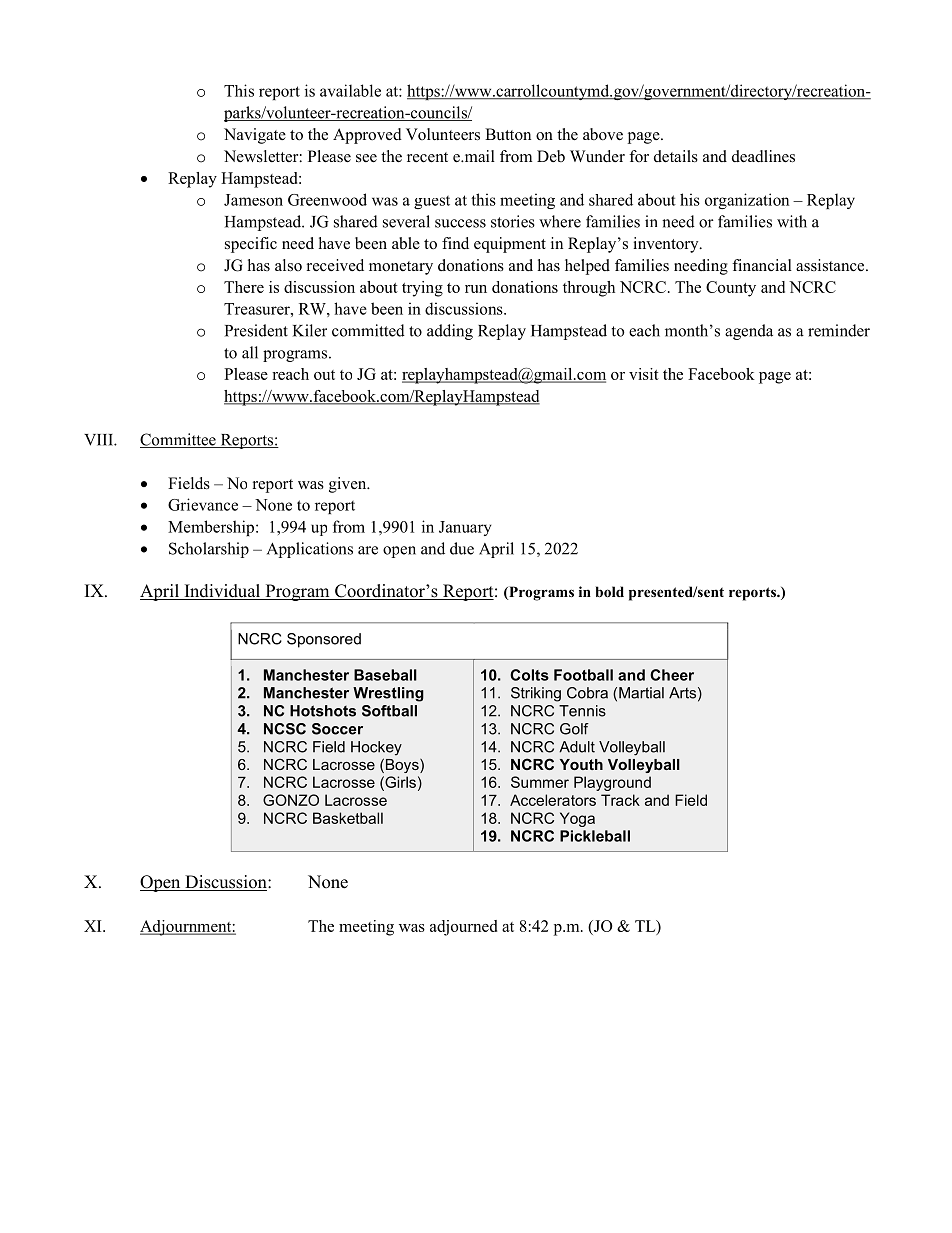  I want to click on Individual, so click(222, 592).
